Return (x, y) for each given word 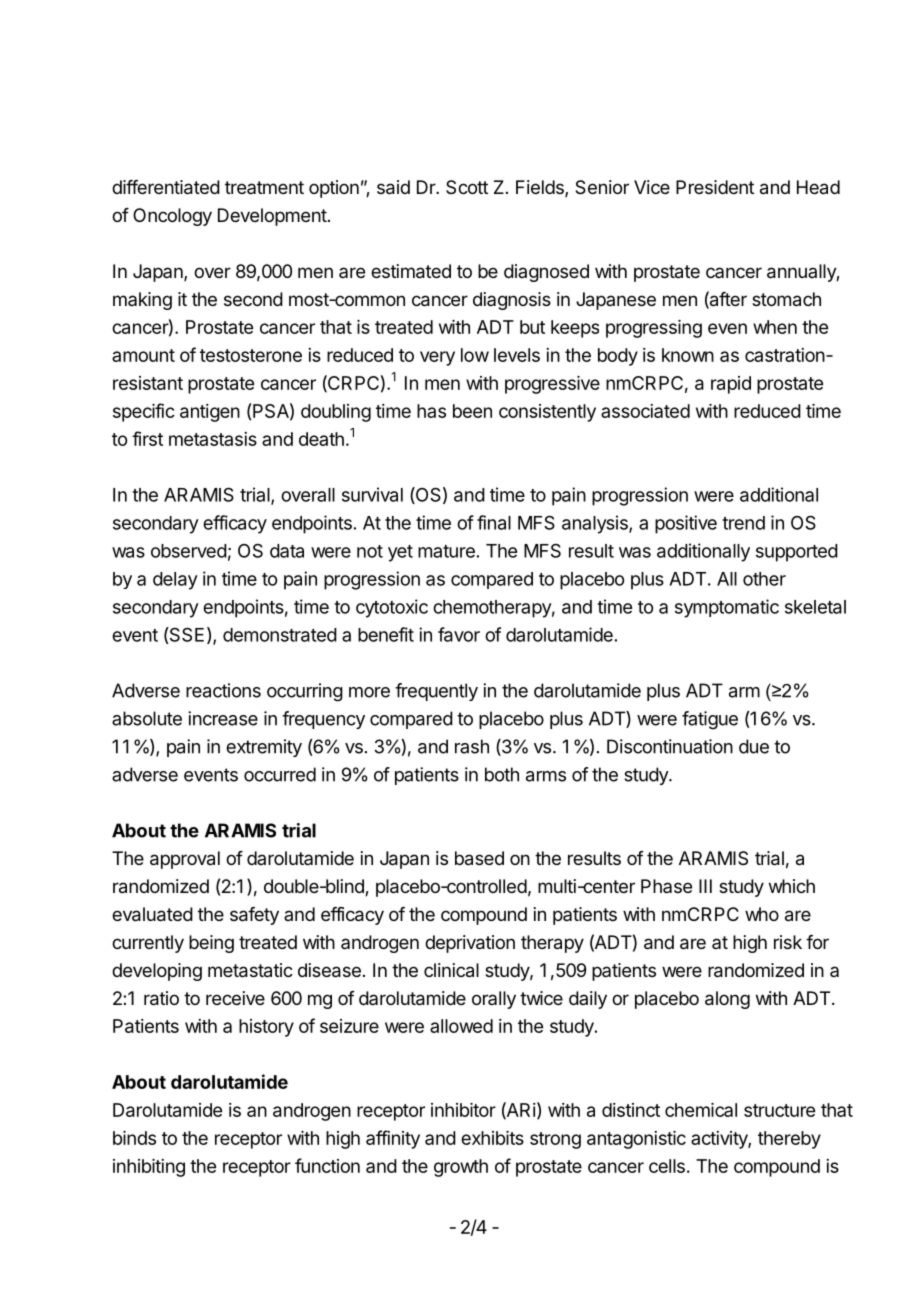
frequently (436, 692)
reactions (223, 690)
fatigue (710, 720)
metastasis (213, 439)
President (715, 187)
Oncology (172, 217)
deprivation (470, 944)
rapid (731, 385)
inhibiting (149, 1168)
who (762, 914)
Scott (467, 187)
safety (254, 916)
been (472, 411)
